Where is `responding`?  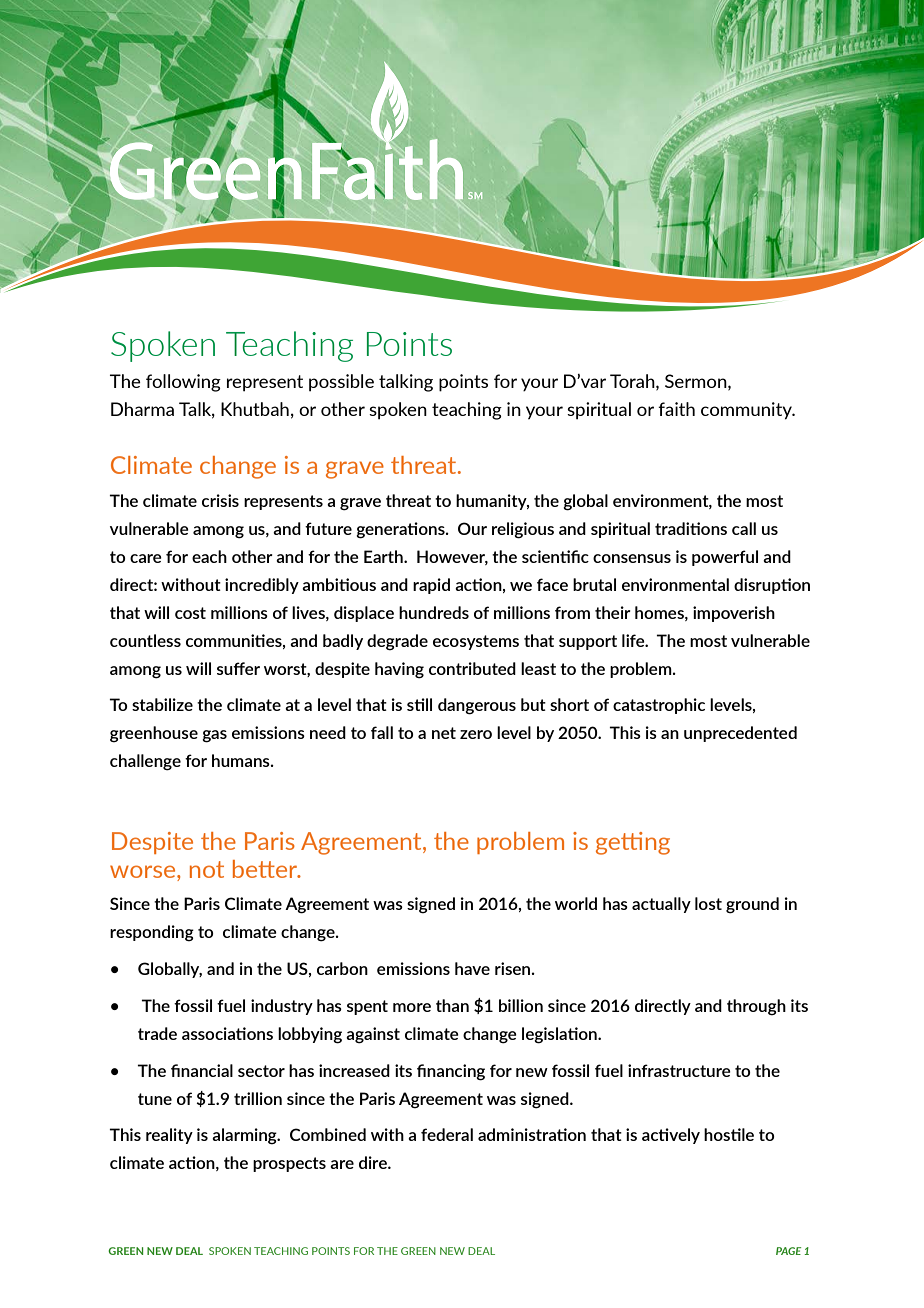
responding is located at coordinates (152, 933).
